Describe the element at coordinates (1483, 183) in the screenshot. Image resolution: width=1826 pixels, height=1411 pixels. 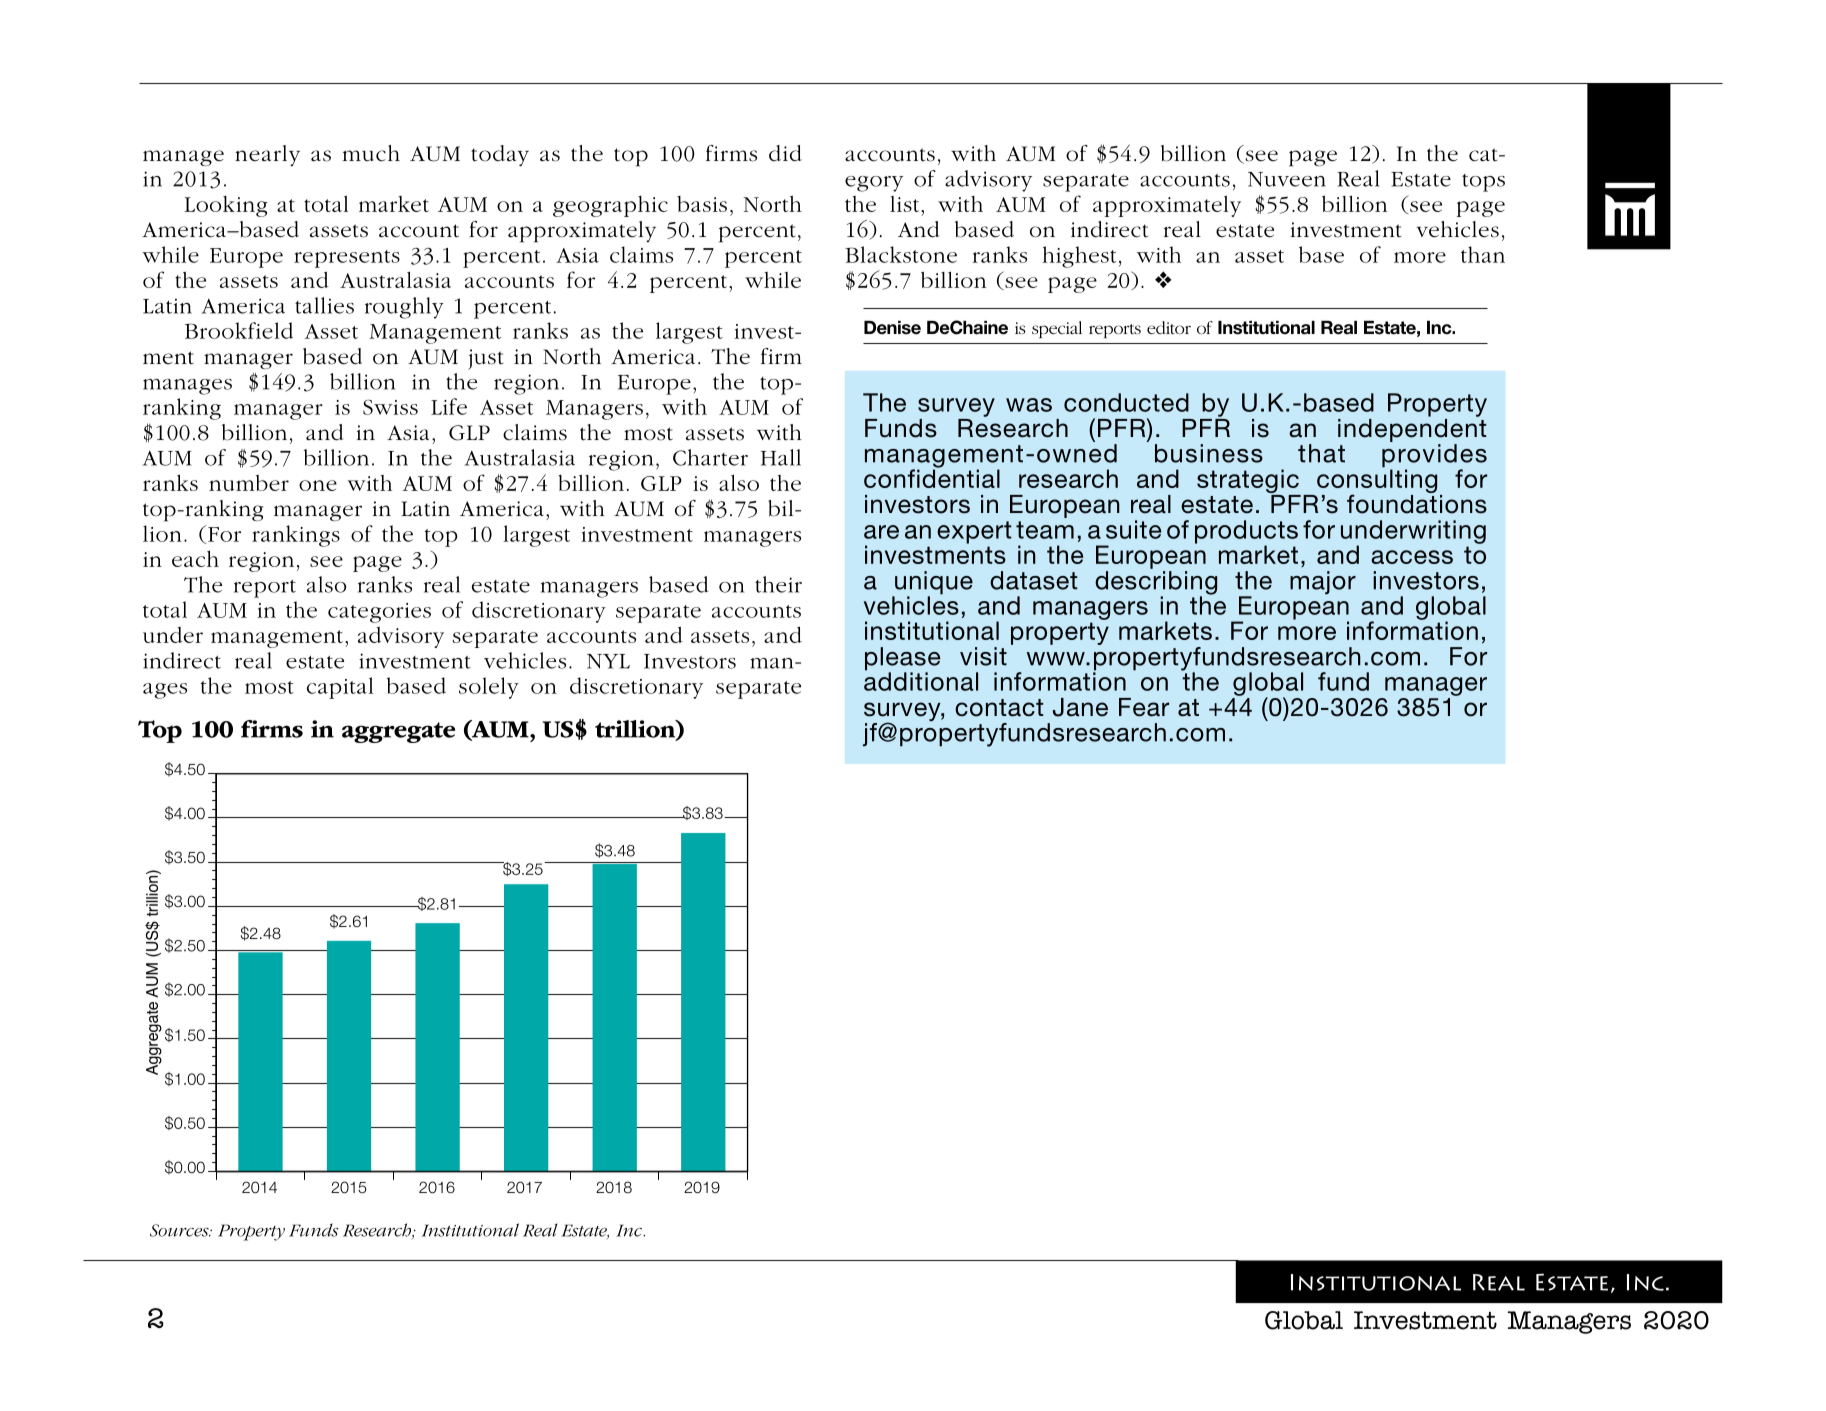
I see `tops` at that location.
